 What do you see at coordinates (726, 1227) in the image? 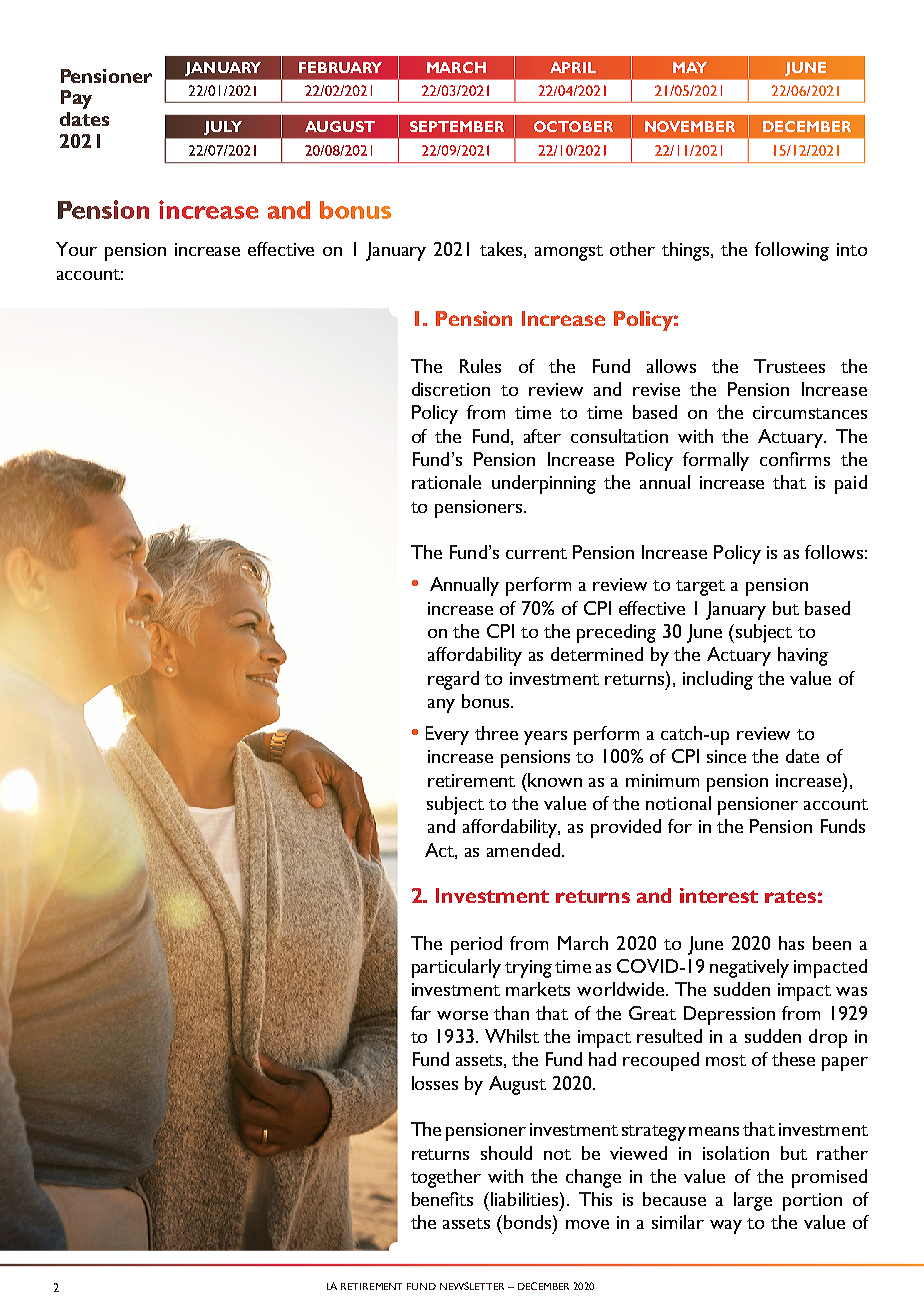
I see `way` at bounding box center [726, 1227].
